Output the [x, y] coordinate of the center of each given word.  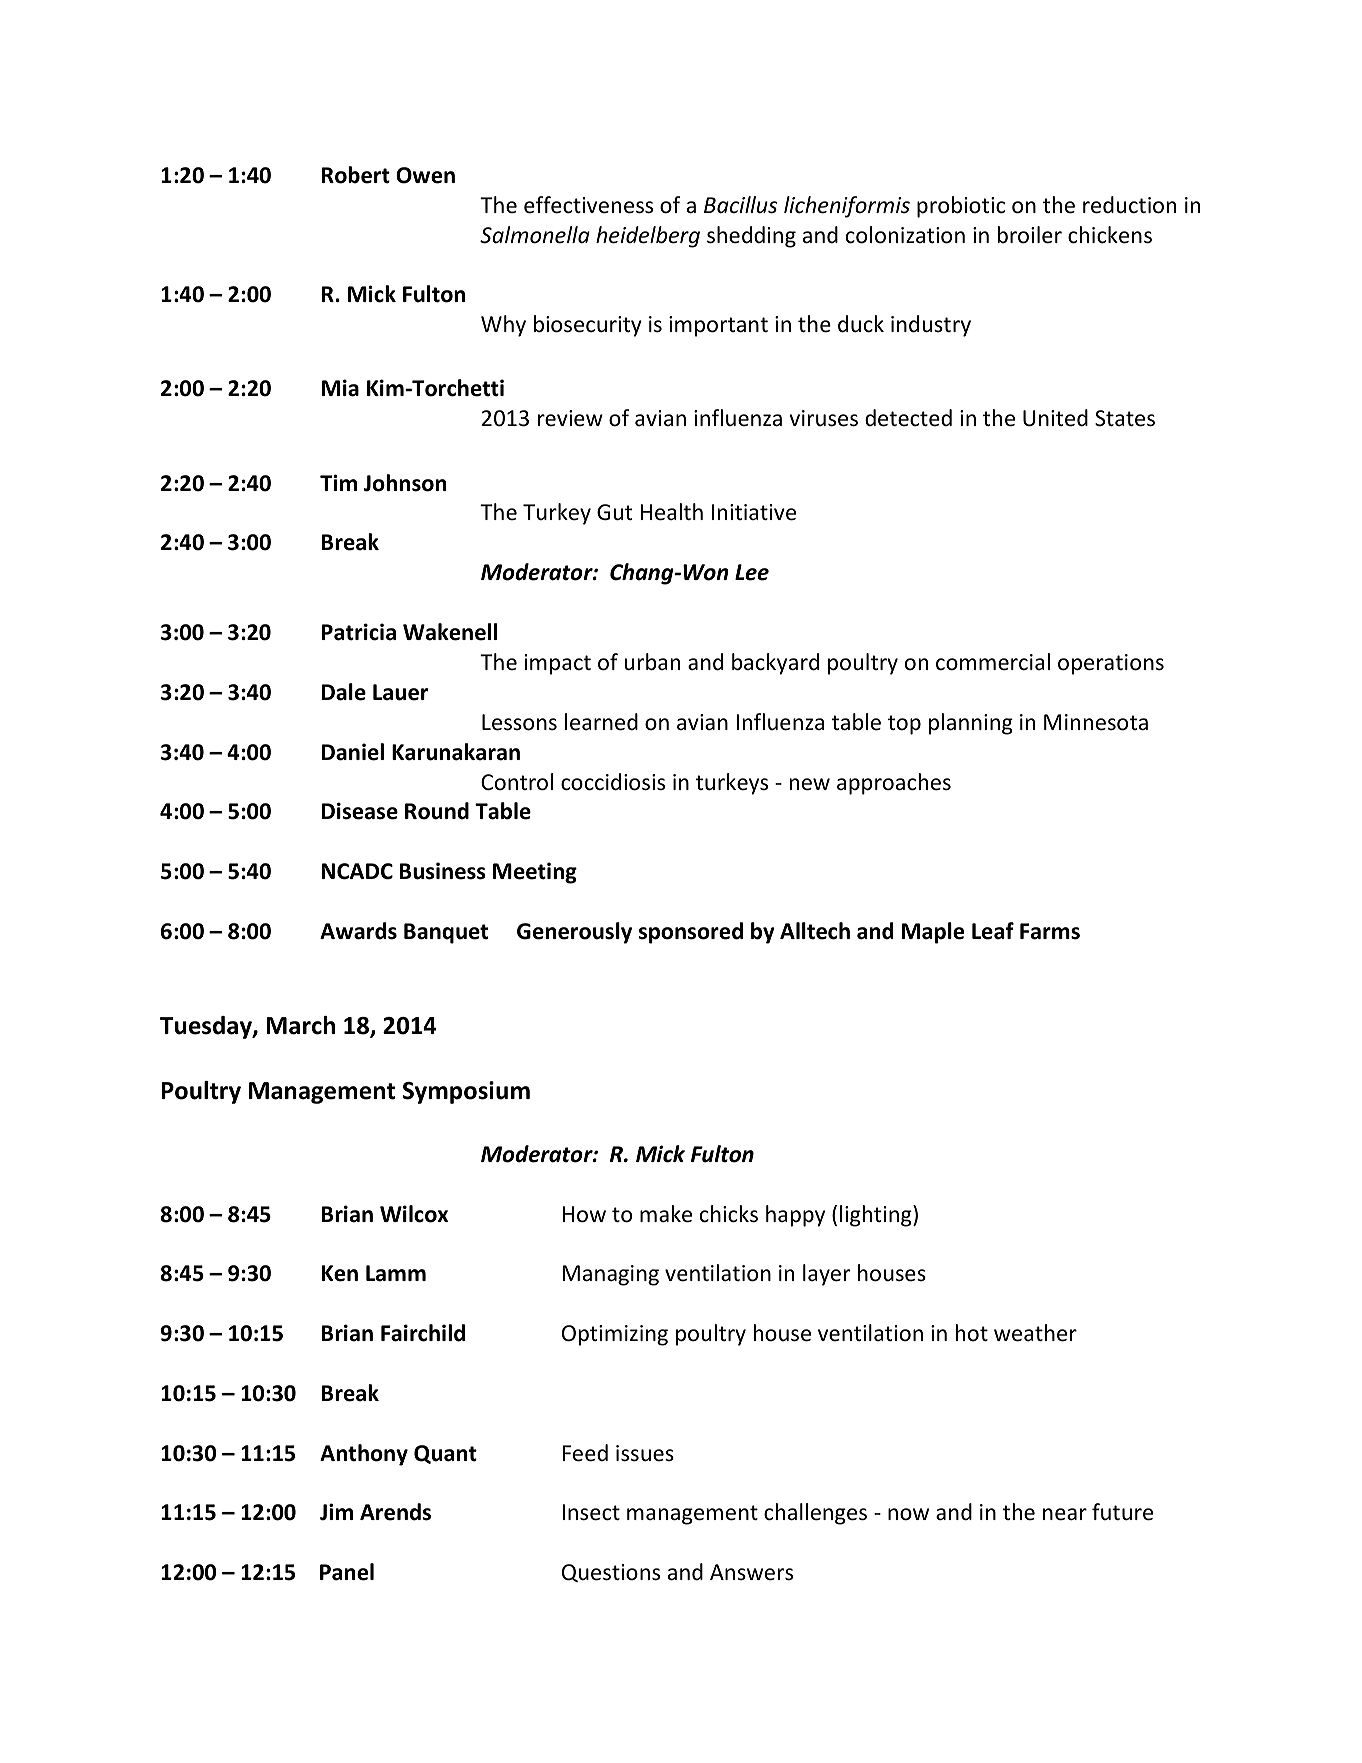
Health [672, 512]
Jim [336, 1512]
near [1065, 1514]
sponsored [691, 933]
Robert [356, 175]
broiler [1030, 235]
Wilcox [414, 1214]
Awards [358, 931]
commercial [993, 662]
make [666, 1214]
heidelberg [648, 237]
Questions [611, 1573]
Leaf [993, 931]
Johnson [405, 483]
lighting [877, 1216]
